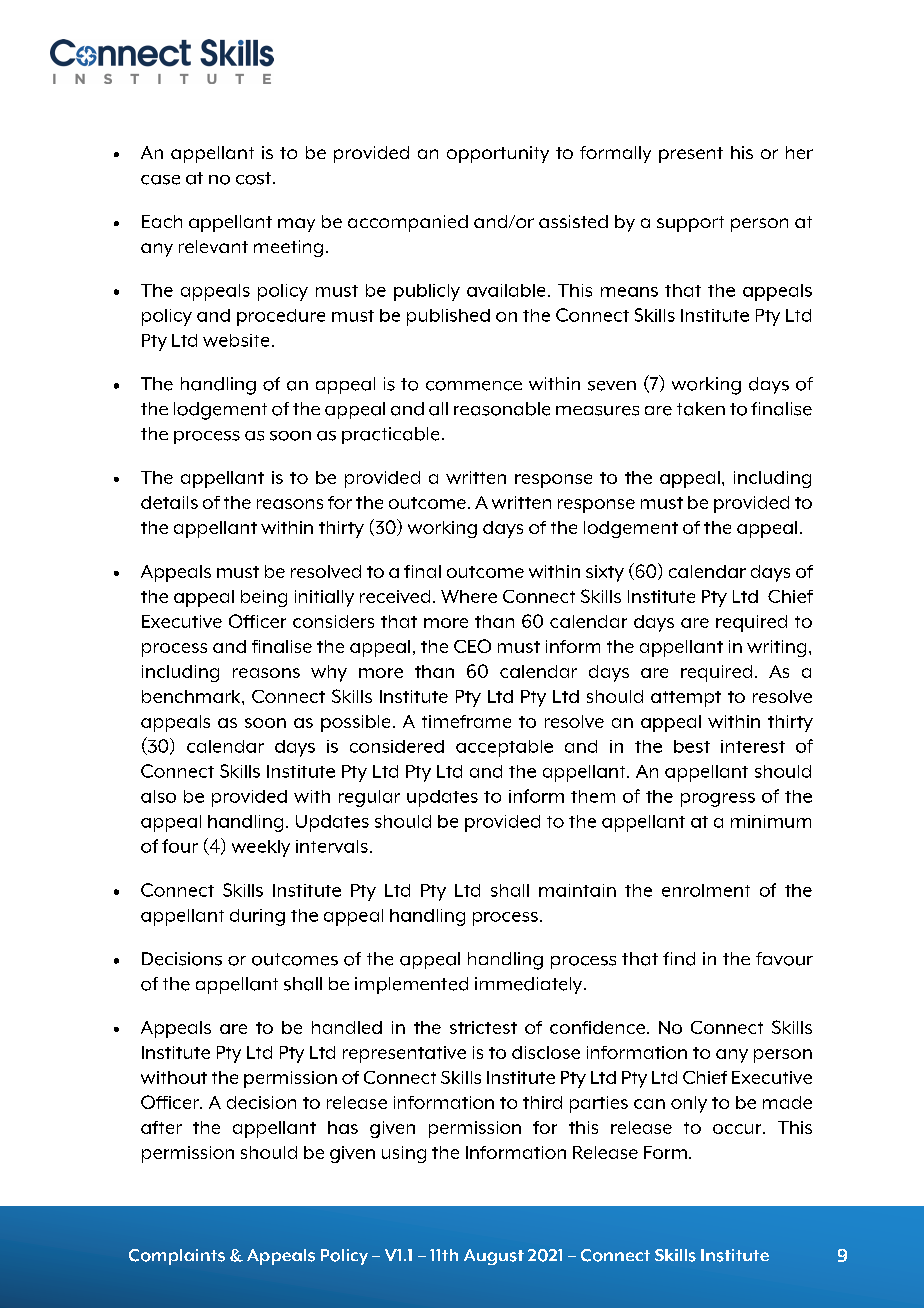 The image size is (924, 1308). I want to click on cost, so click(255, 178).
